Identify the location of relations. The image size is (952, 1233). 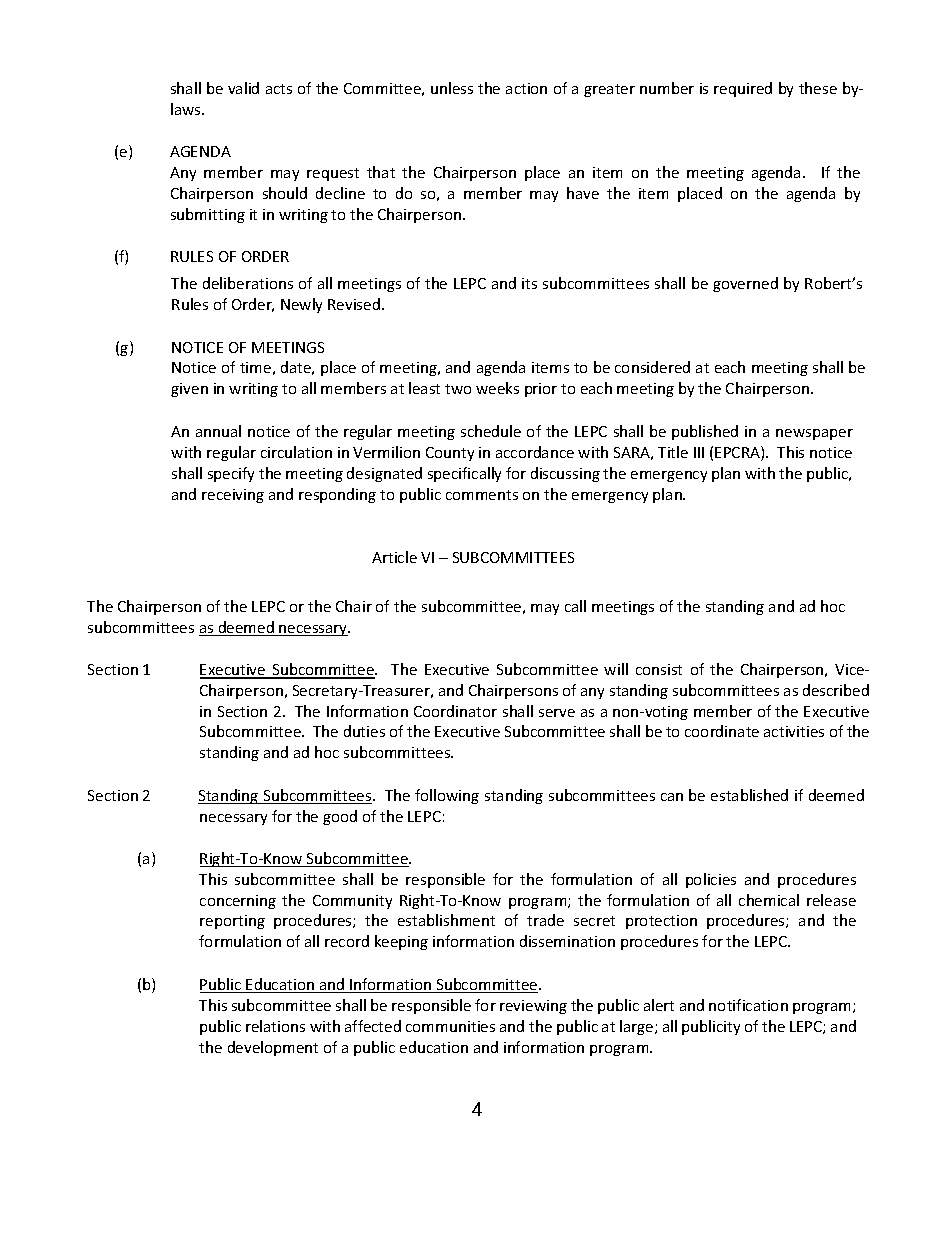
(275, 1026).
